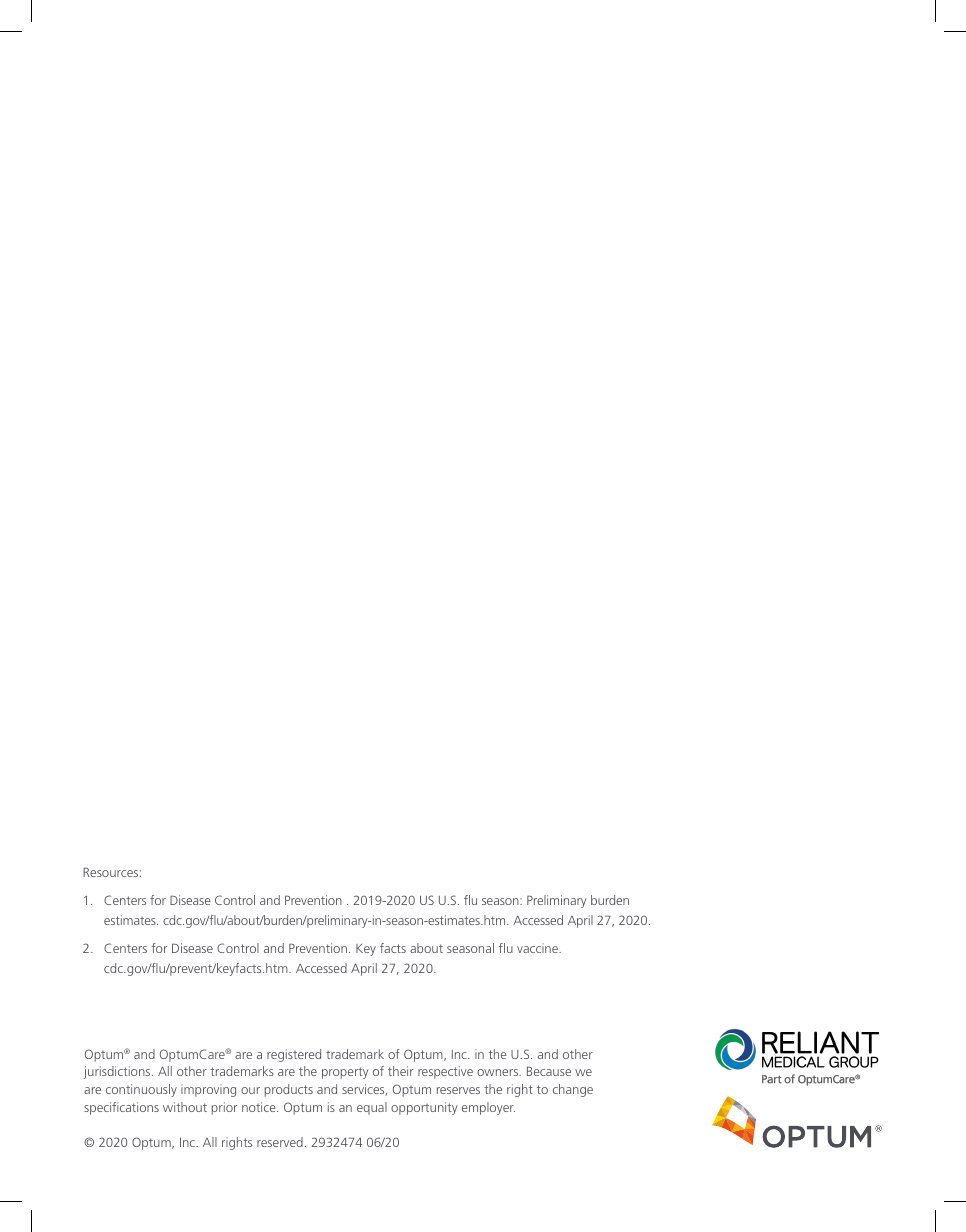 The image size is (966, 1232). What do you see at coordinates (372, 1108) in the document?
I see `equal` at bounding box center [372, 1108].
